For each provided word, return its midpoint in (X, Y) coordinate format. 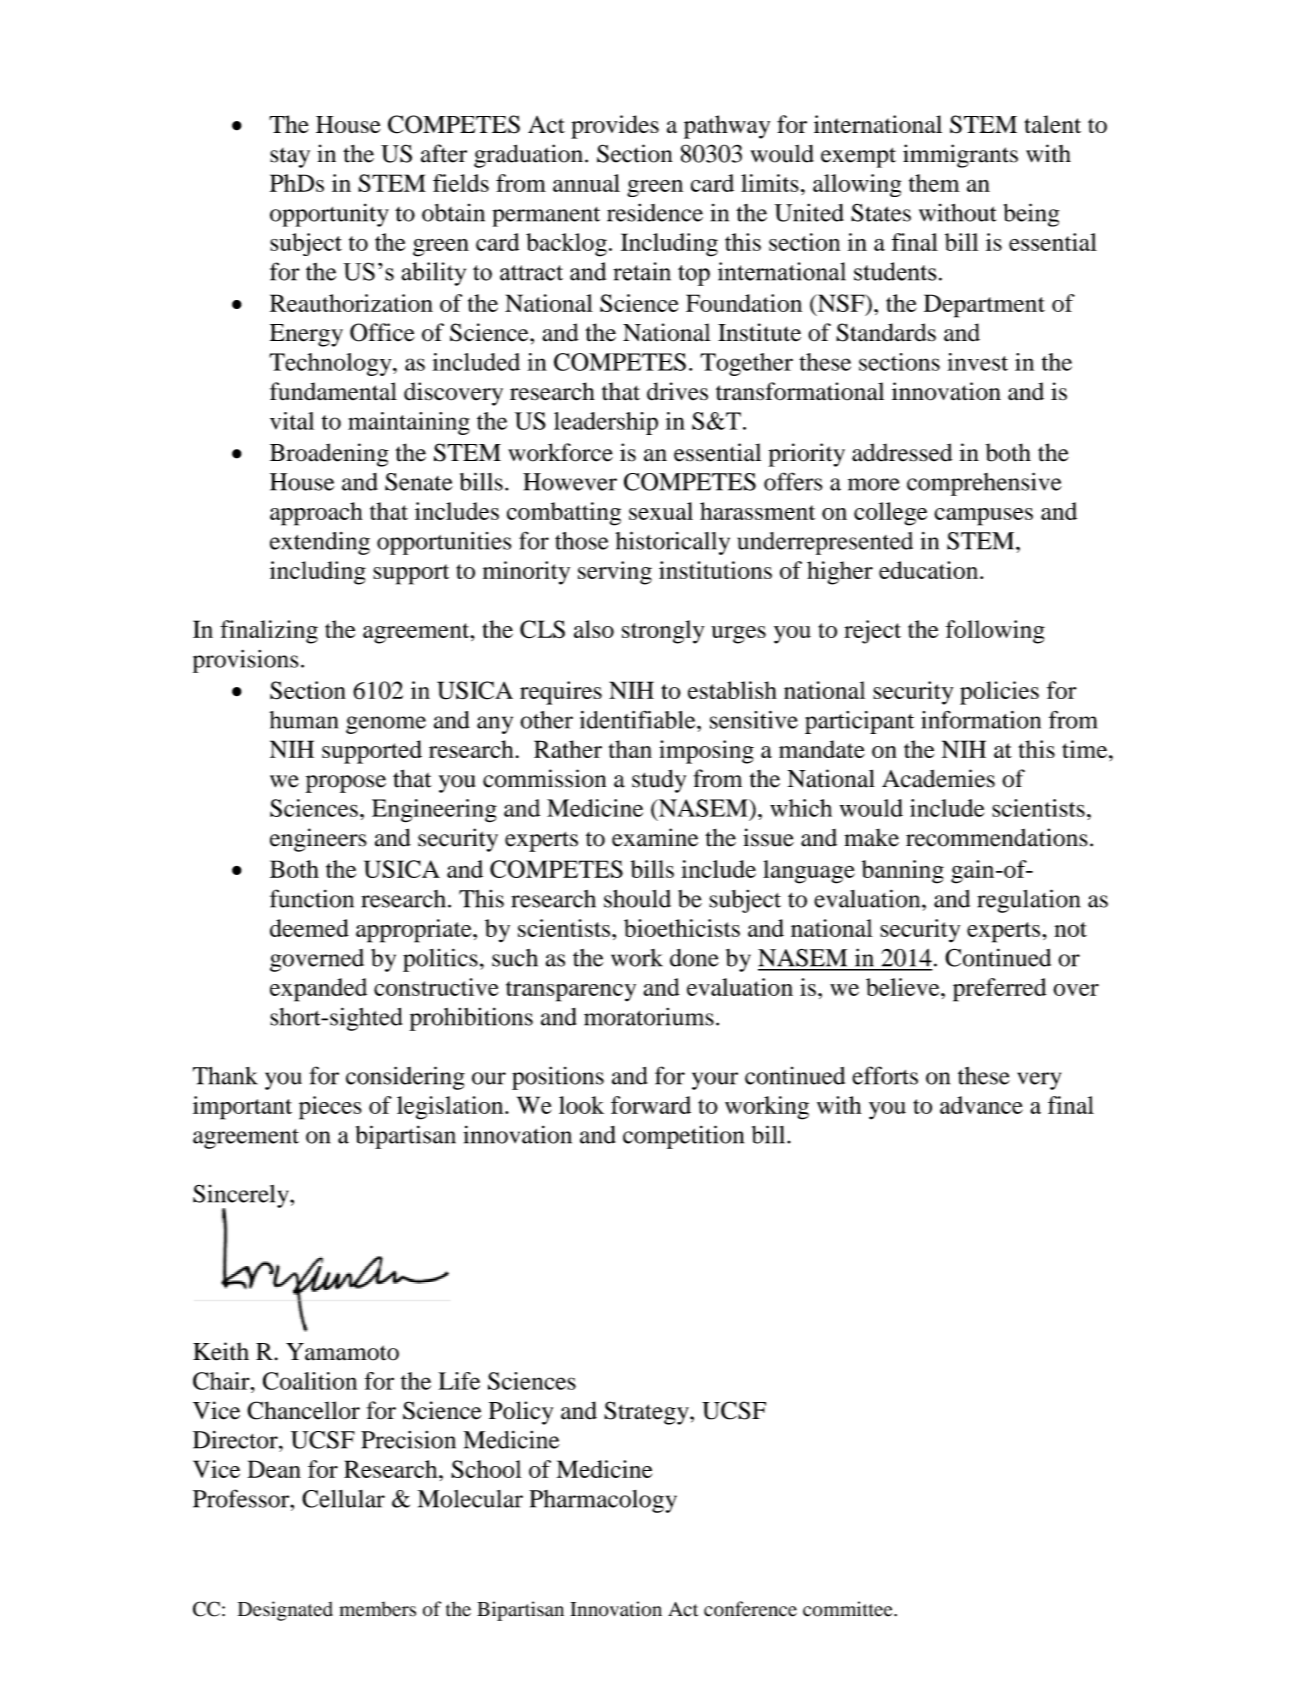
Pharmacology (603, 1501)
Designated (285, 1611)
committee (849, 1609)
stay (290, 158)
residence (655, 212)
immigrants (960, 156)
